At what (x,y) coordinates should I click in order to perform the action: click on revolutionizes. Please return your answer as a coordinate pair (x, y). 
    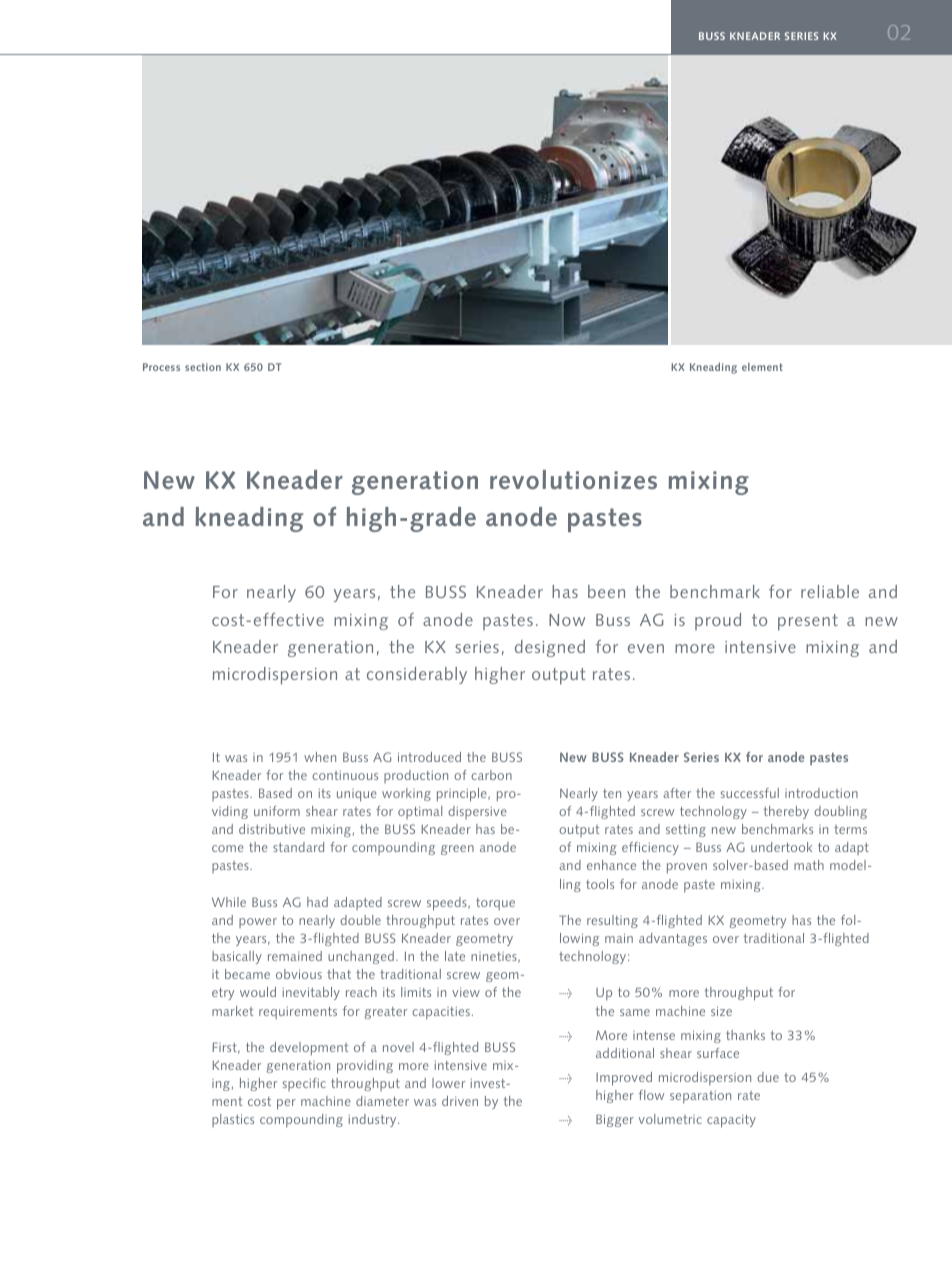
    Looking at the image, I should click on (573, 479).
